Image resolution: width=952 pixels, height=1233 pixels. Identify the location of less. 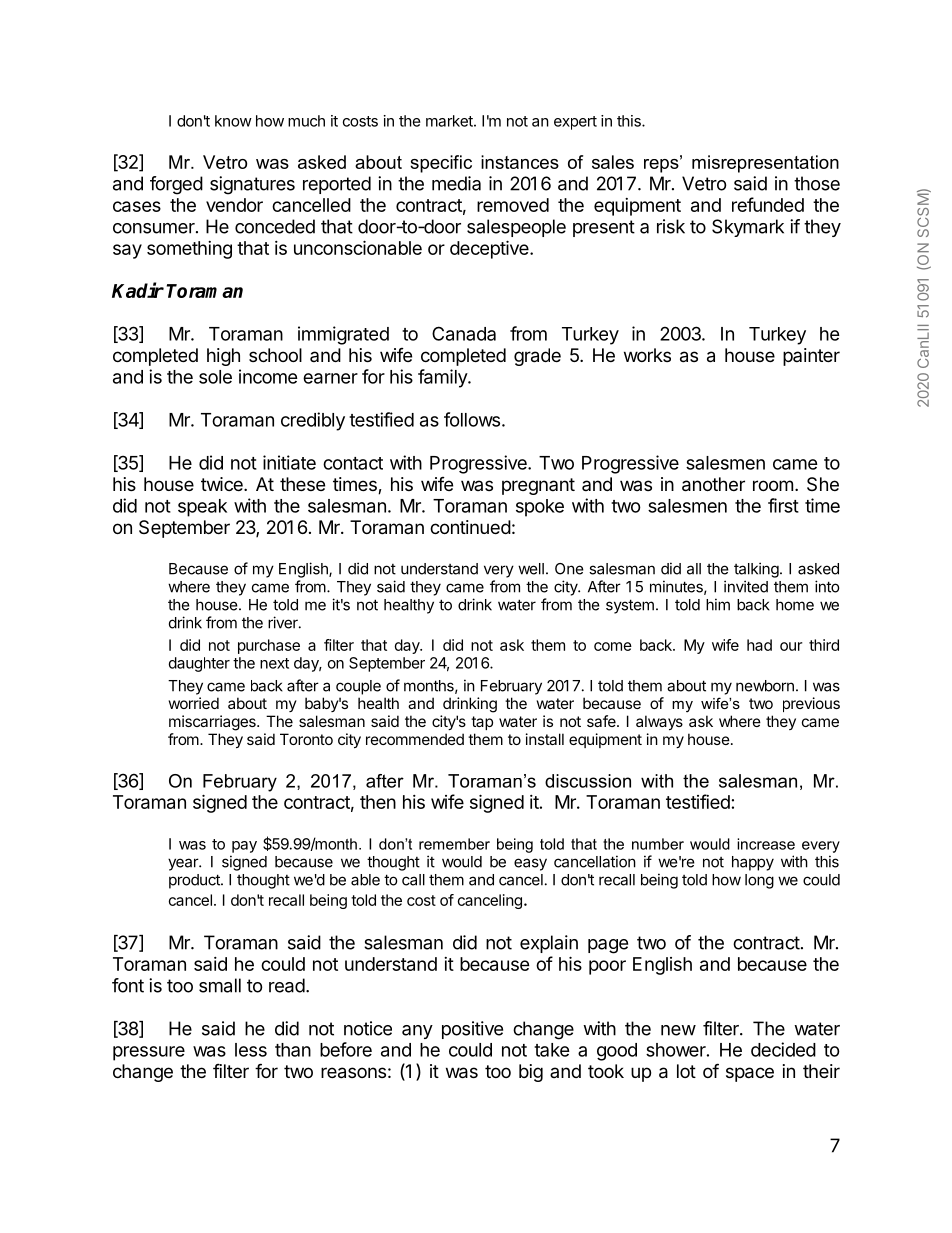
(251, 1050).
